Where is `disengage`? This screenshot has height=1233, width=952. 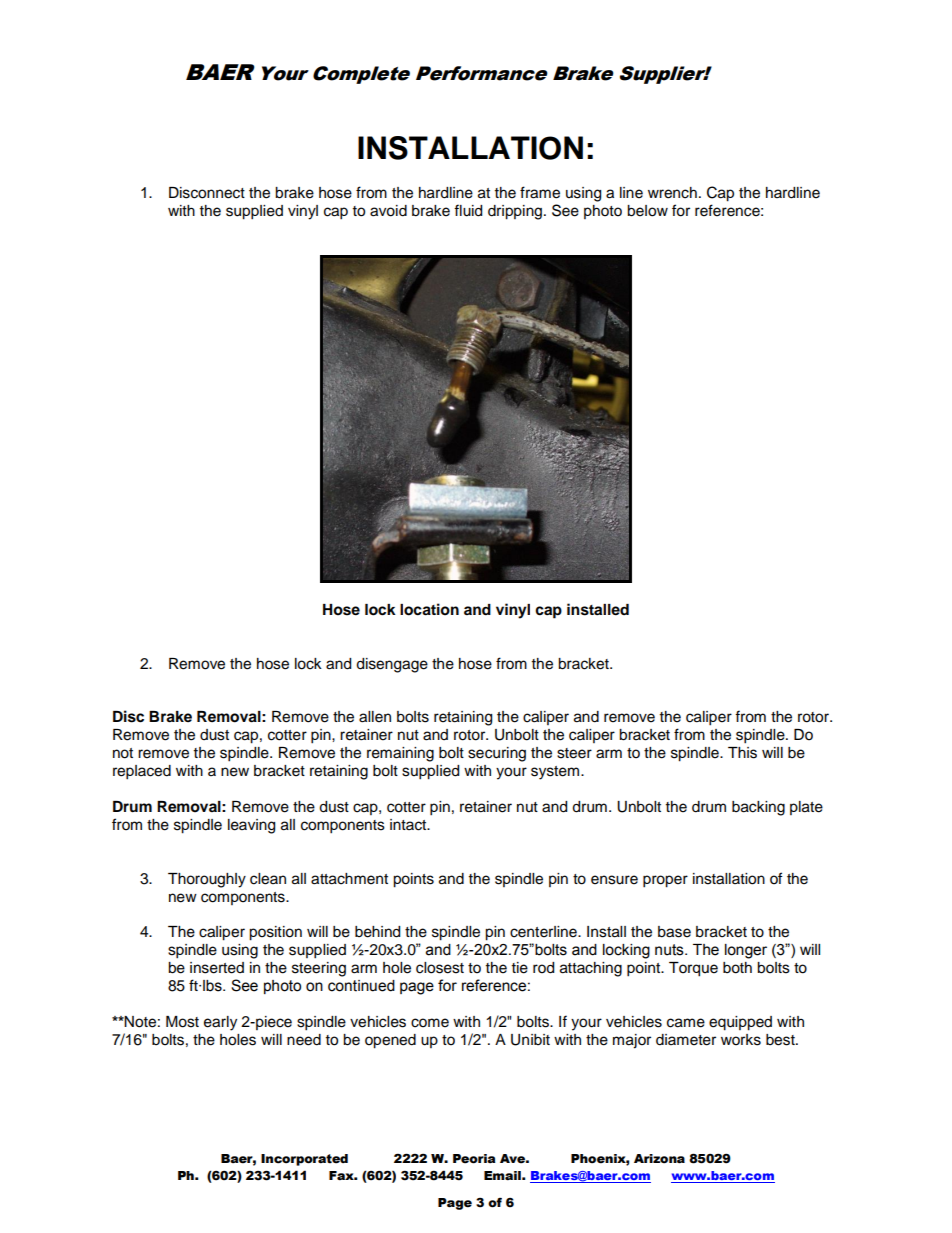
disengage is located at coordinates (392, 665).
